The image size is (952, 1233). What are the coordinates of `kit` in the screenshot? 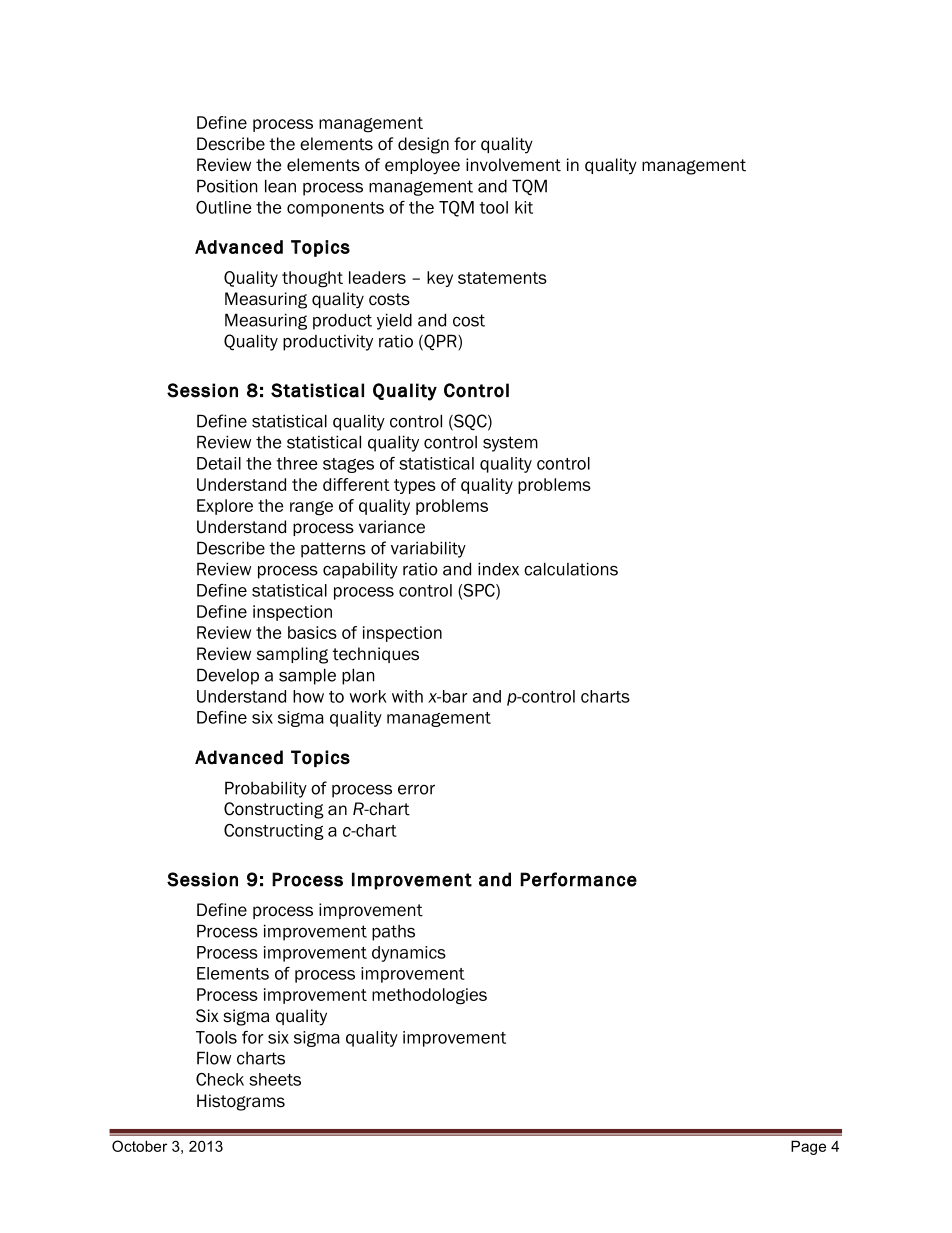 It's located at (524, 207).
